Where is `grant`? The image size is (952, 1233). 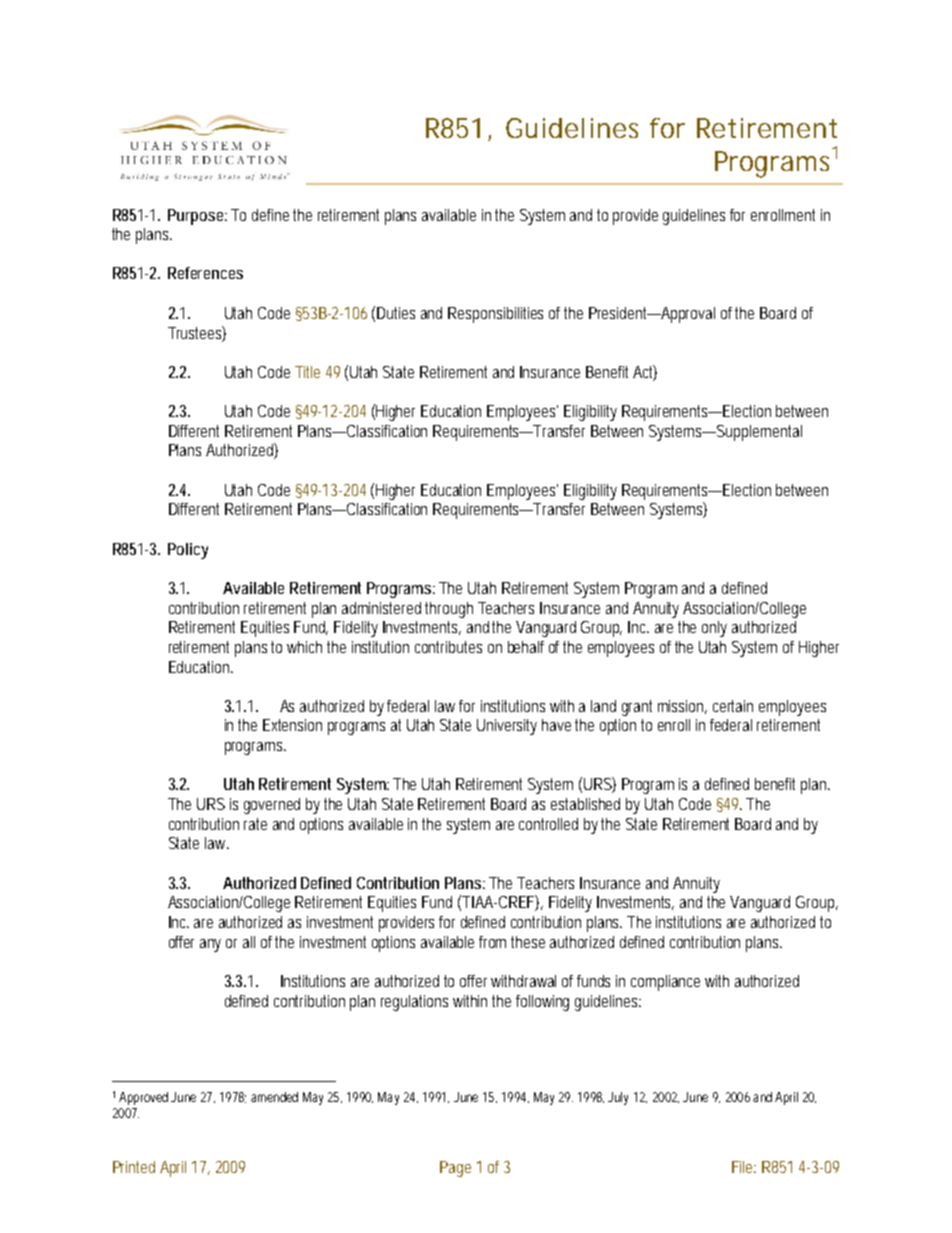 grant is located at coordinates (637, 708).
